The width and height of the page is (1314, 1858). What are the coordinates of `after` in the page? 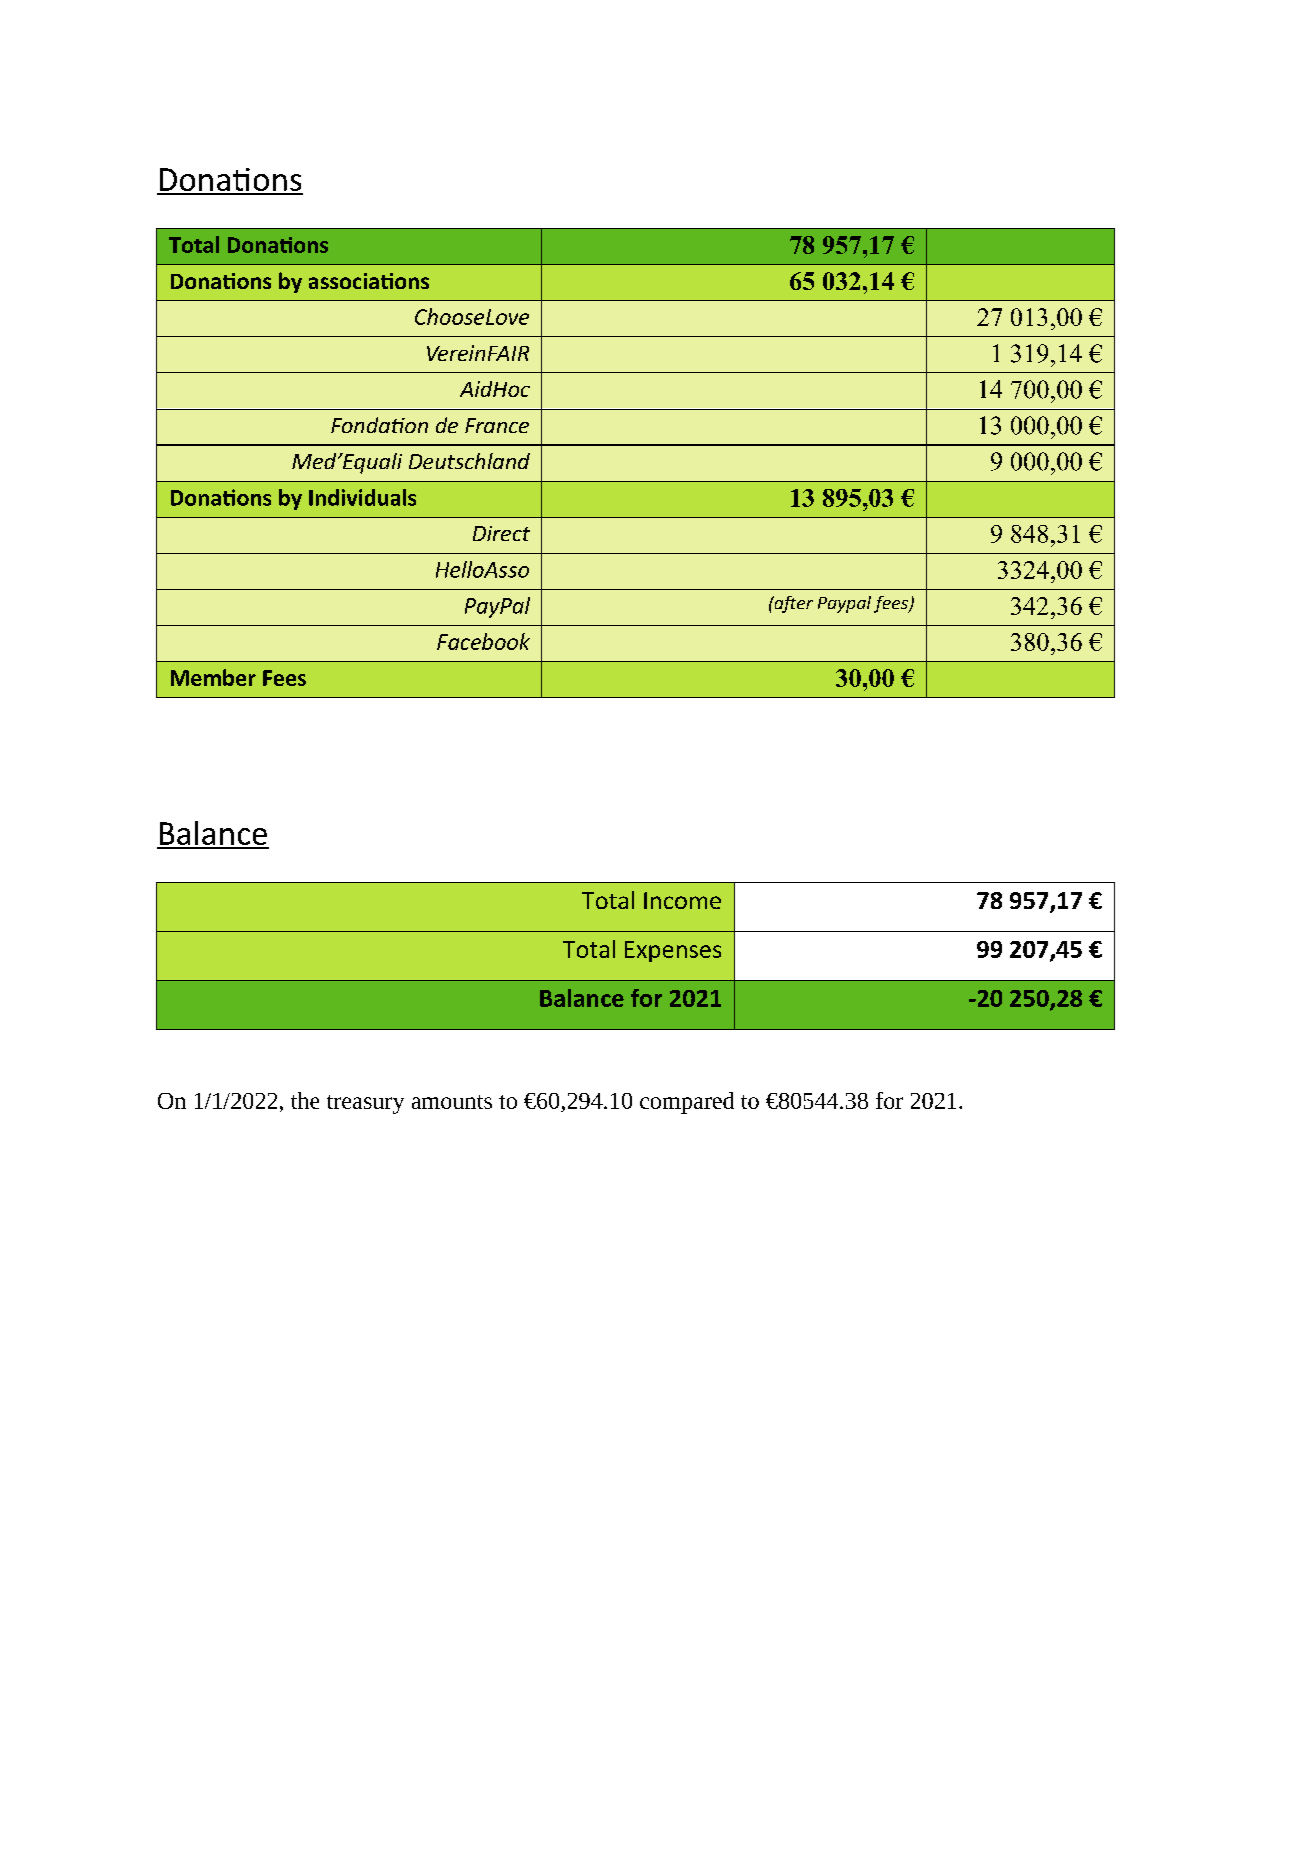 It's located at (792, 604).
